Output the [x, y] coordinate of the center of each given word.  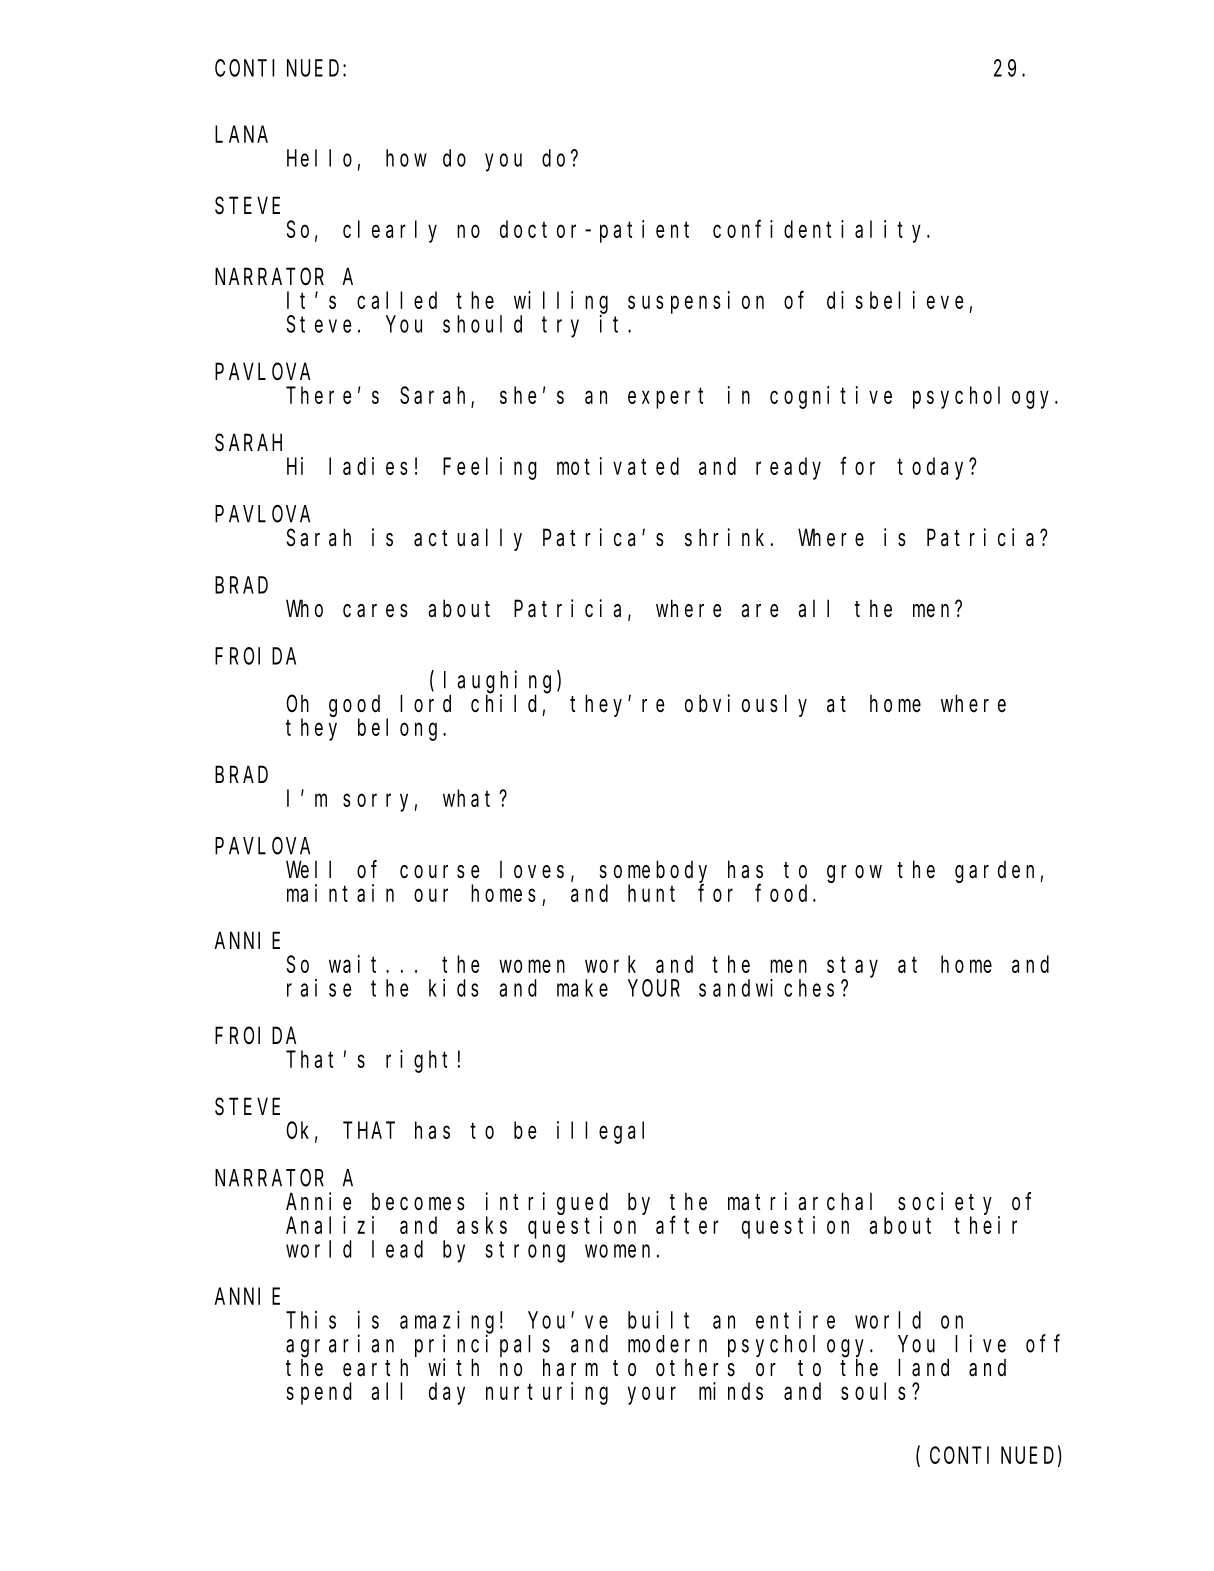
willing [561, 302]
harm [570, 1368]
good [354, 706]
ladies [368, 466]
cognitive [831, 397]
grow [854, 874]
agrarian [340, 1346]
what [471, 798]
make [582, 988]
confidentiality [820, 231]
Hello [319, 158]
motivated [618, 466]
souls [873, 1391]
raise [319, 988]
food [784, 893]
